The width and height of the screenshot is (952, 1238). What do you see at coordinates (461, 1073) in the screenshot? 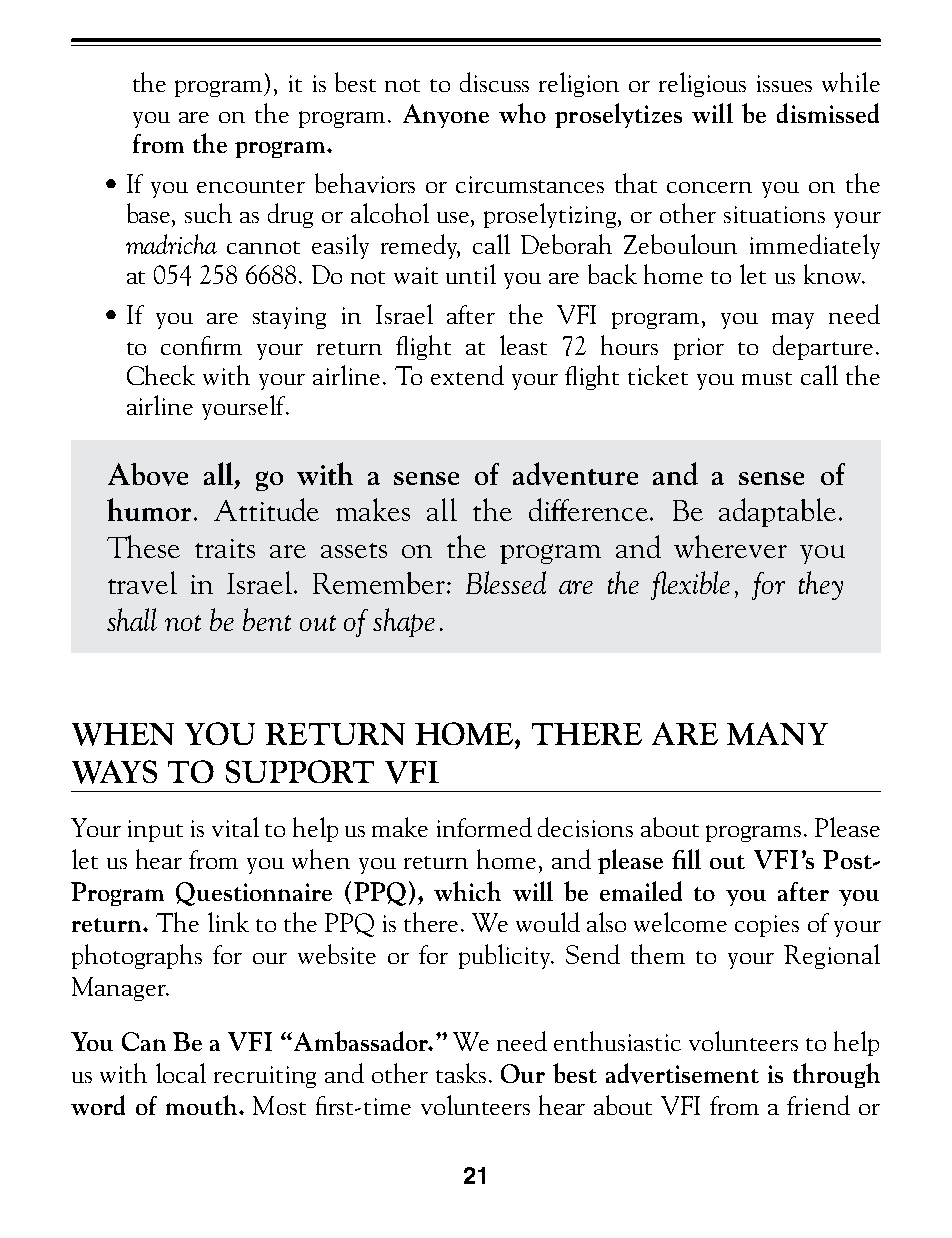
I see `tasks` at bounding box center [461, 1073].
